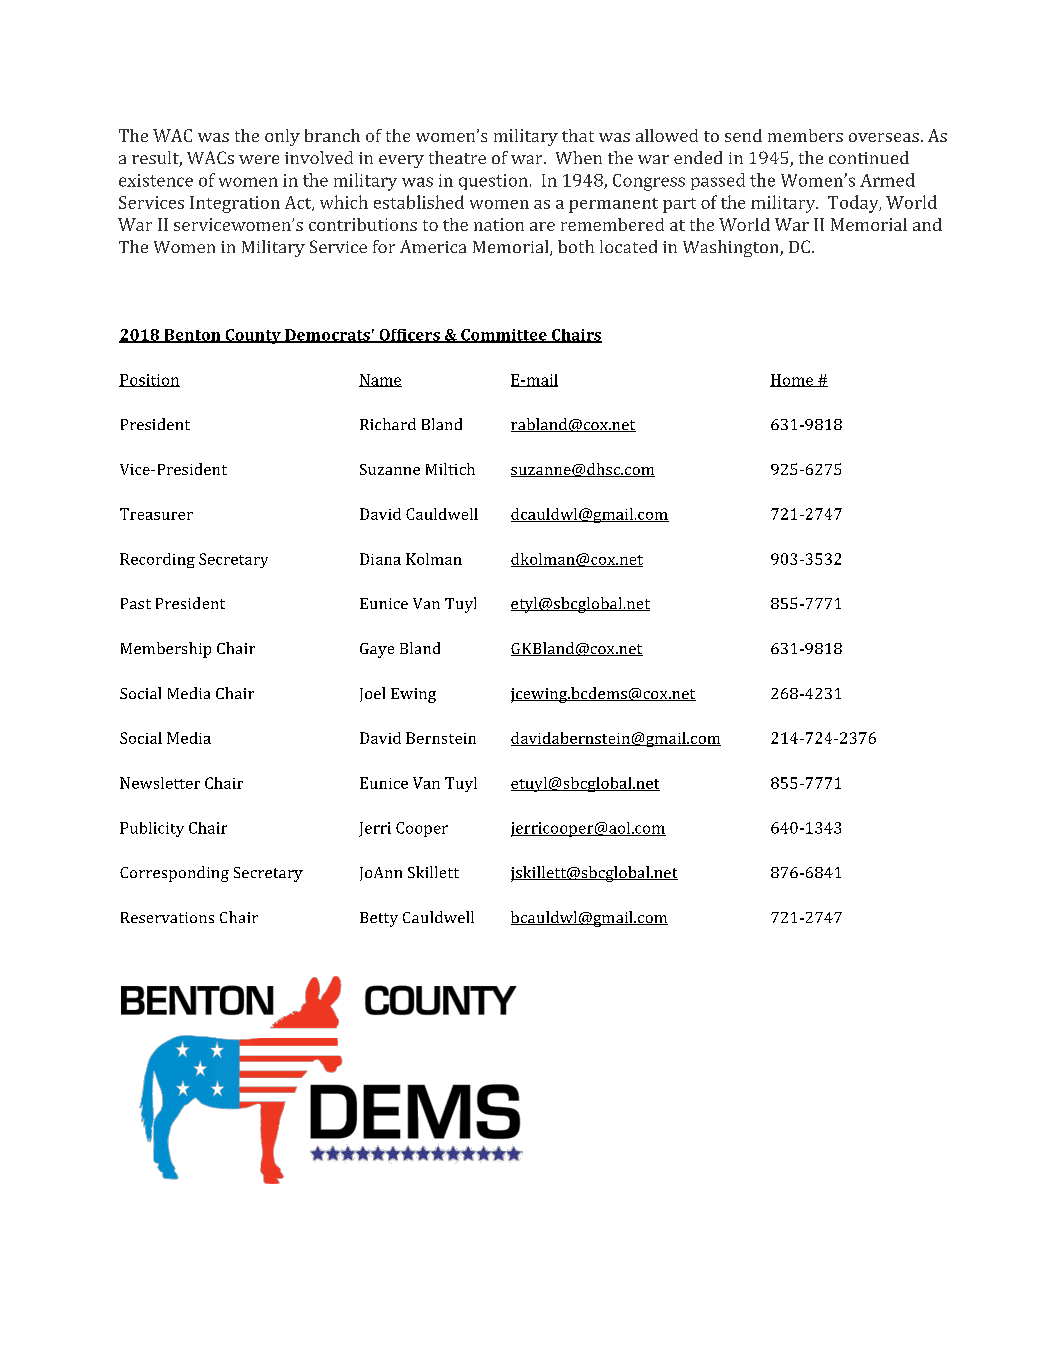 This document has width=1055, height=1365. What do you see at coordinates (379, 919) in the document?
I see `Betty` at bounding box center [379, 919].
